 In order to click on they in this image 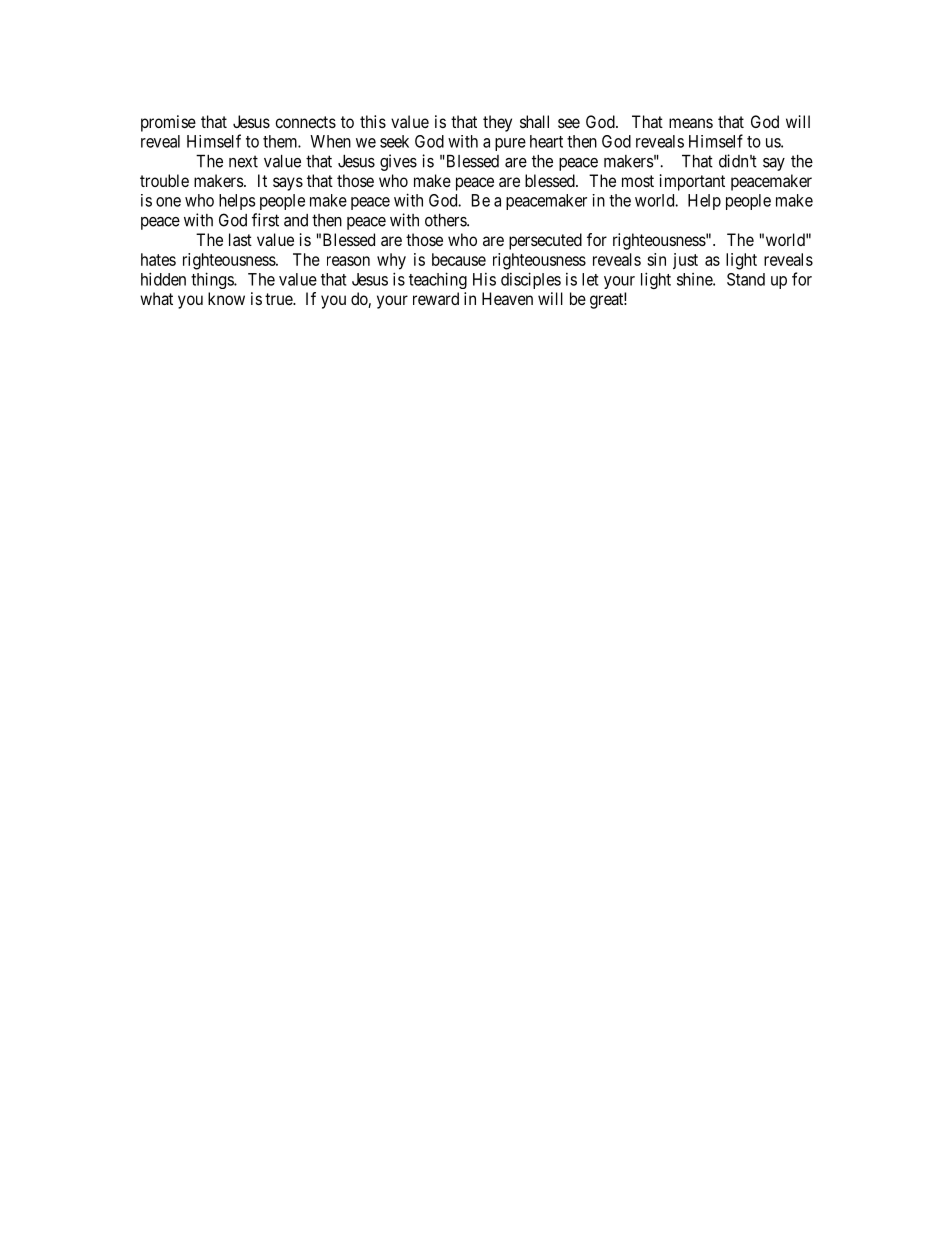, I will do `click(497, 123)`.
